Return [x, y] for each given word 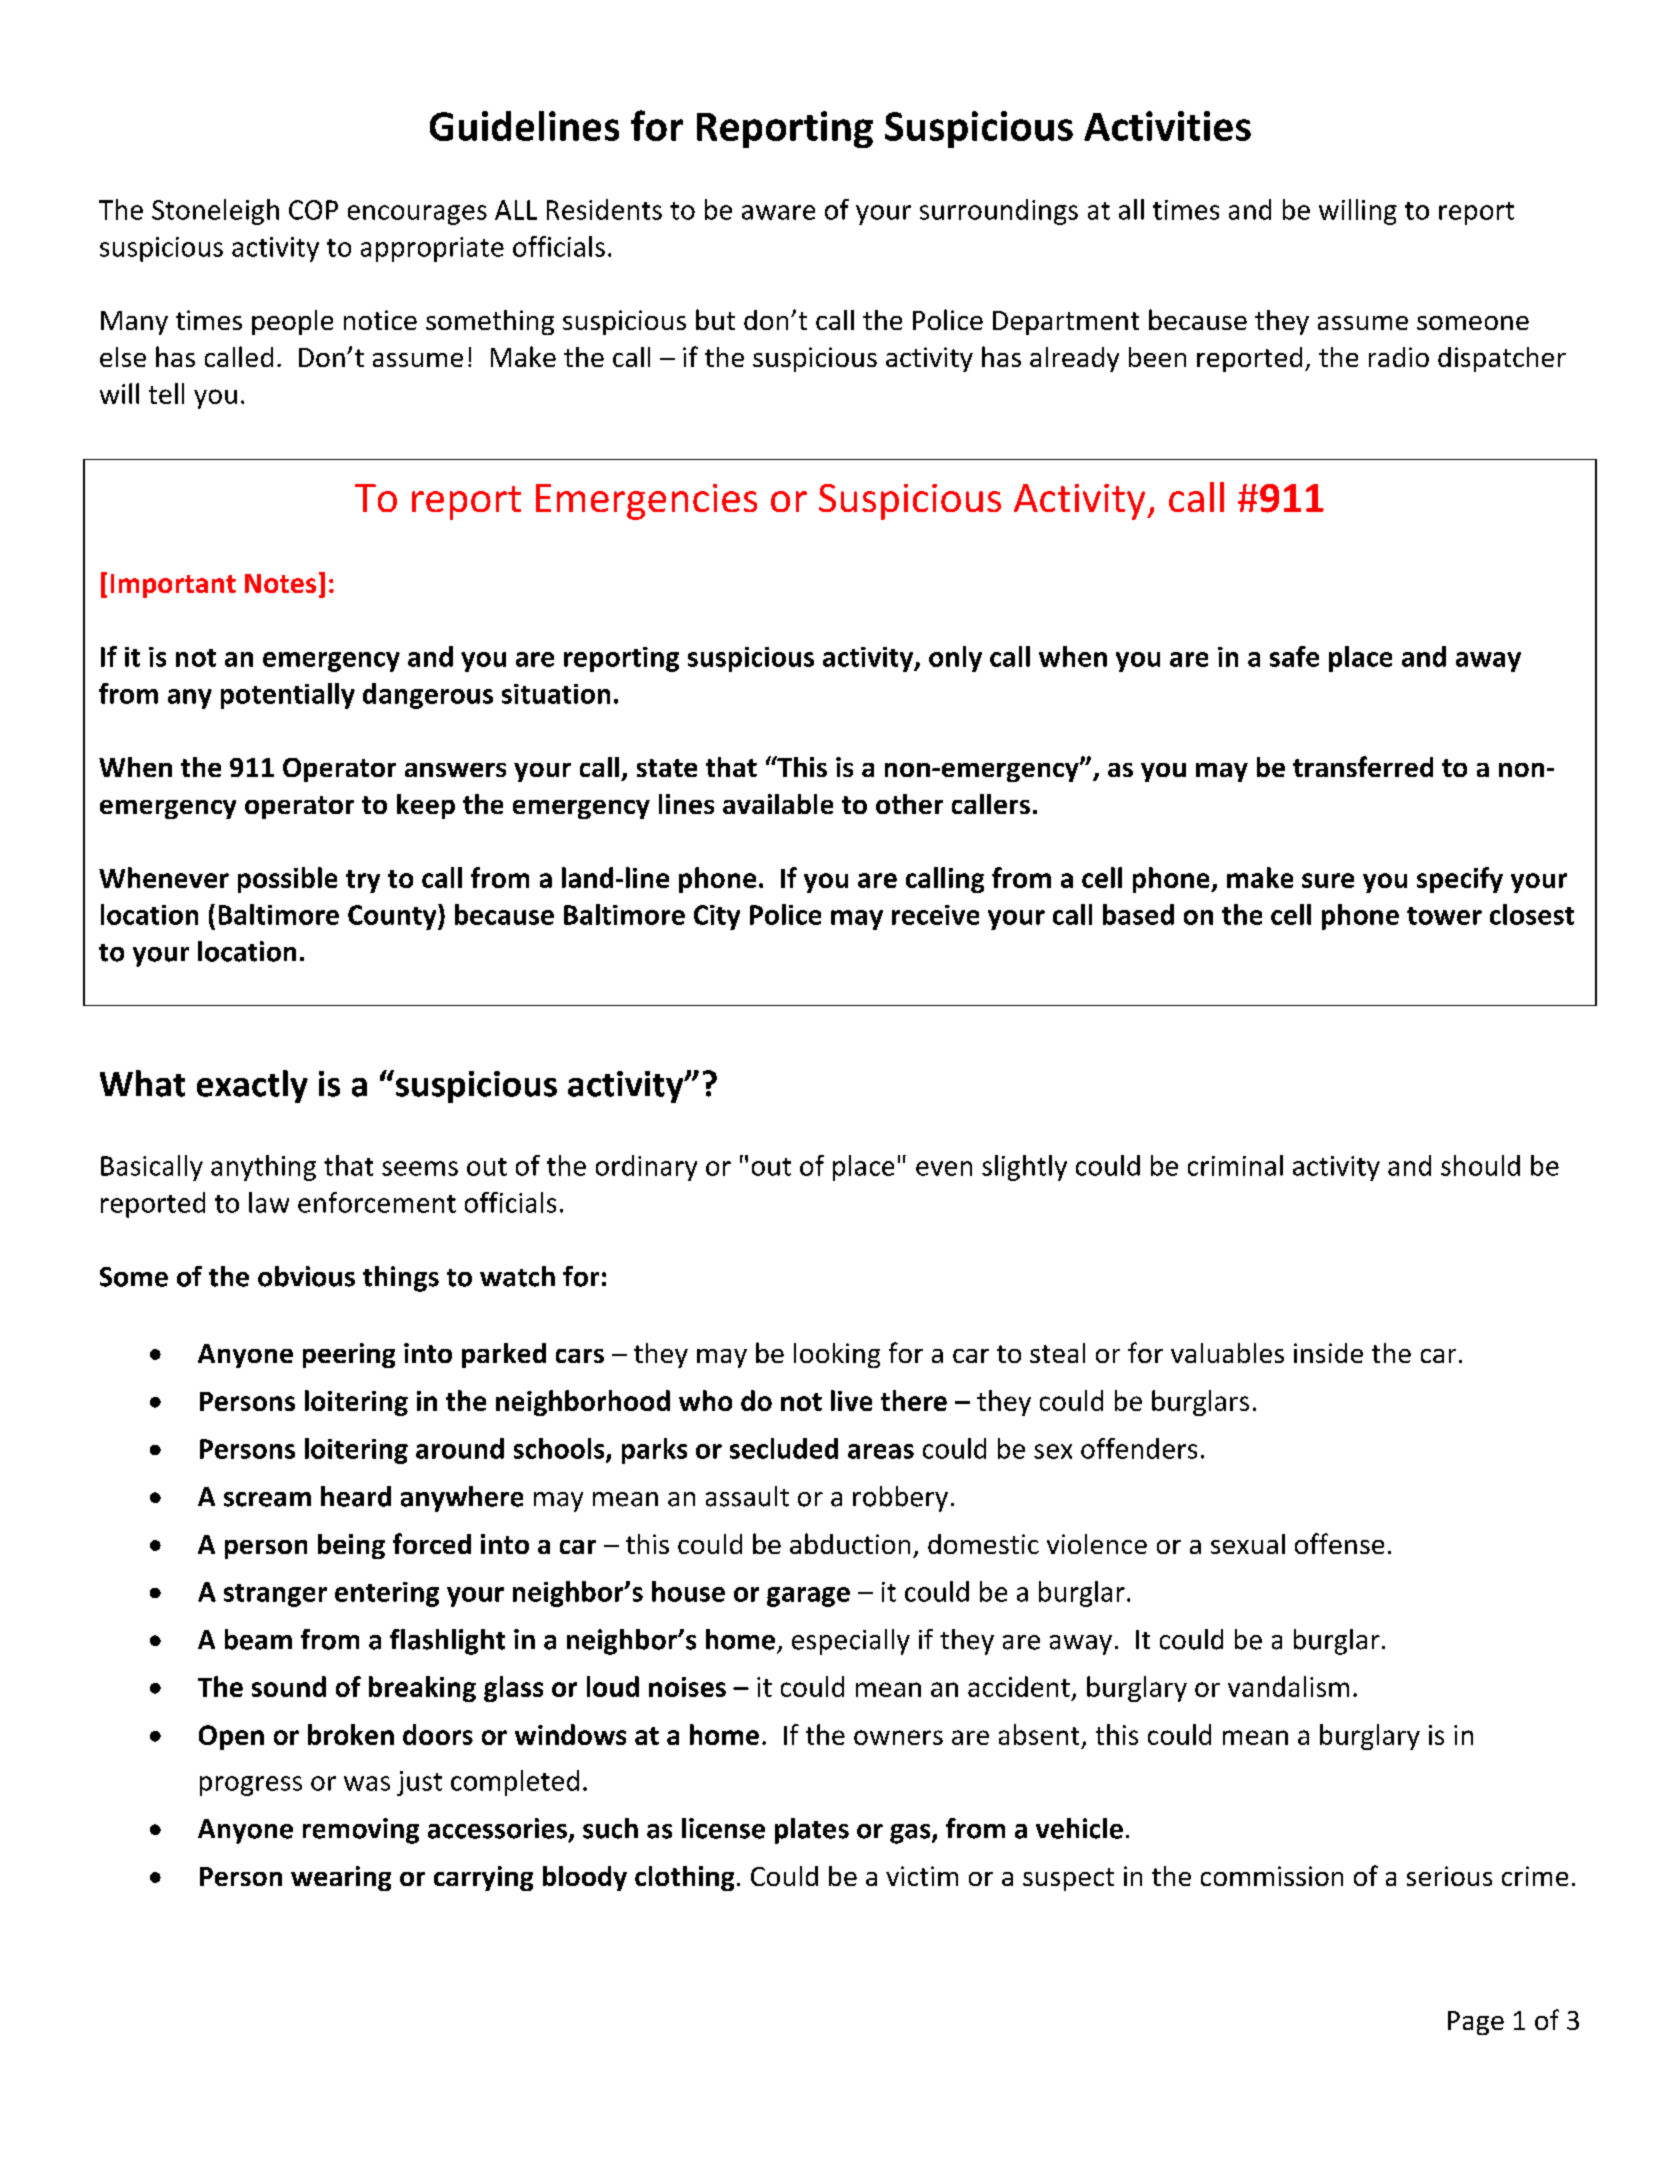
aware [778, 212]
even [944, 1168]
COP [313, 210]
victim [922, 1876]
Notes [280, 583]
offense [1339, 1543]
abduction [850, 1543]
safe [1294, 656]
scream [267, 1499]
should [1480, 1165]
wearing [341, 1878]
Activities [1167, 126]
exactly [252, 1086]
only [955, 659]
